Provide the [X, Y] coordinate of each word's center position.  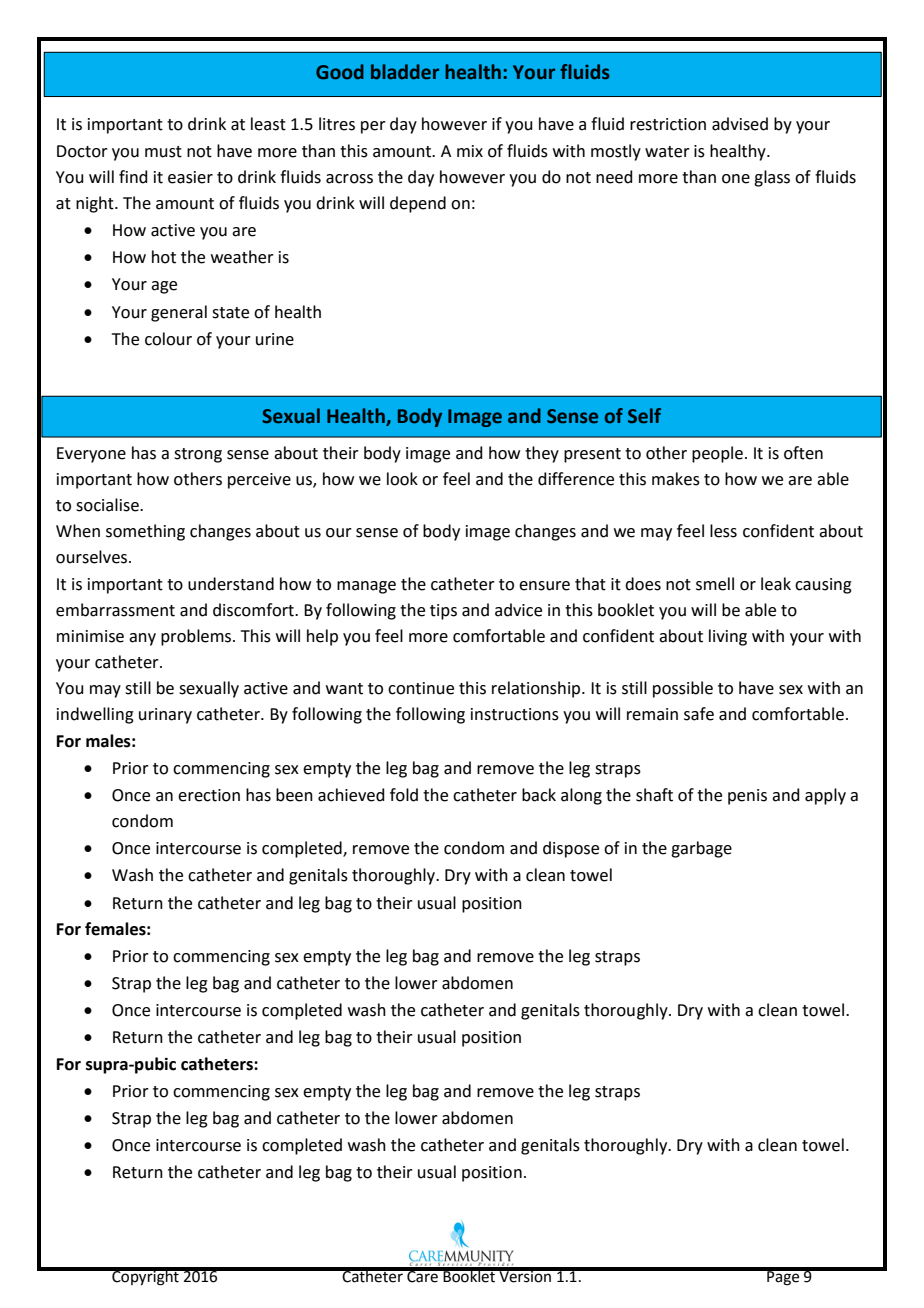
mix [470, 151]
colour [168, 339]
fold [404, 795]
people [717, 454]
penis [747, 797]
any [142, 639]
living [728, 637]
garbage [701, 849]
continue [421, 688]
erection [209, 795]
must [163, 152]
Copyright [145, 1277]
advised [740, 124]
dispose [571, 849]
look [402, 479]
